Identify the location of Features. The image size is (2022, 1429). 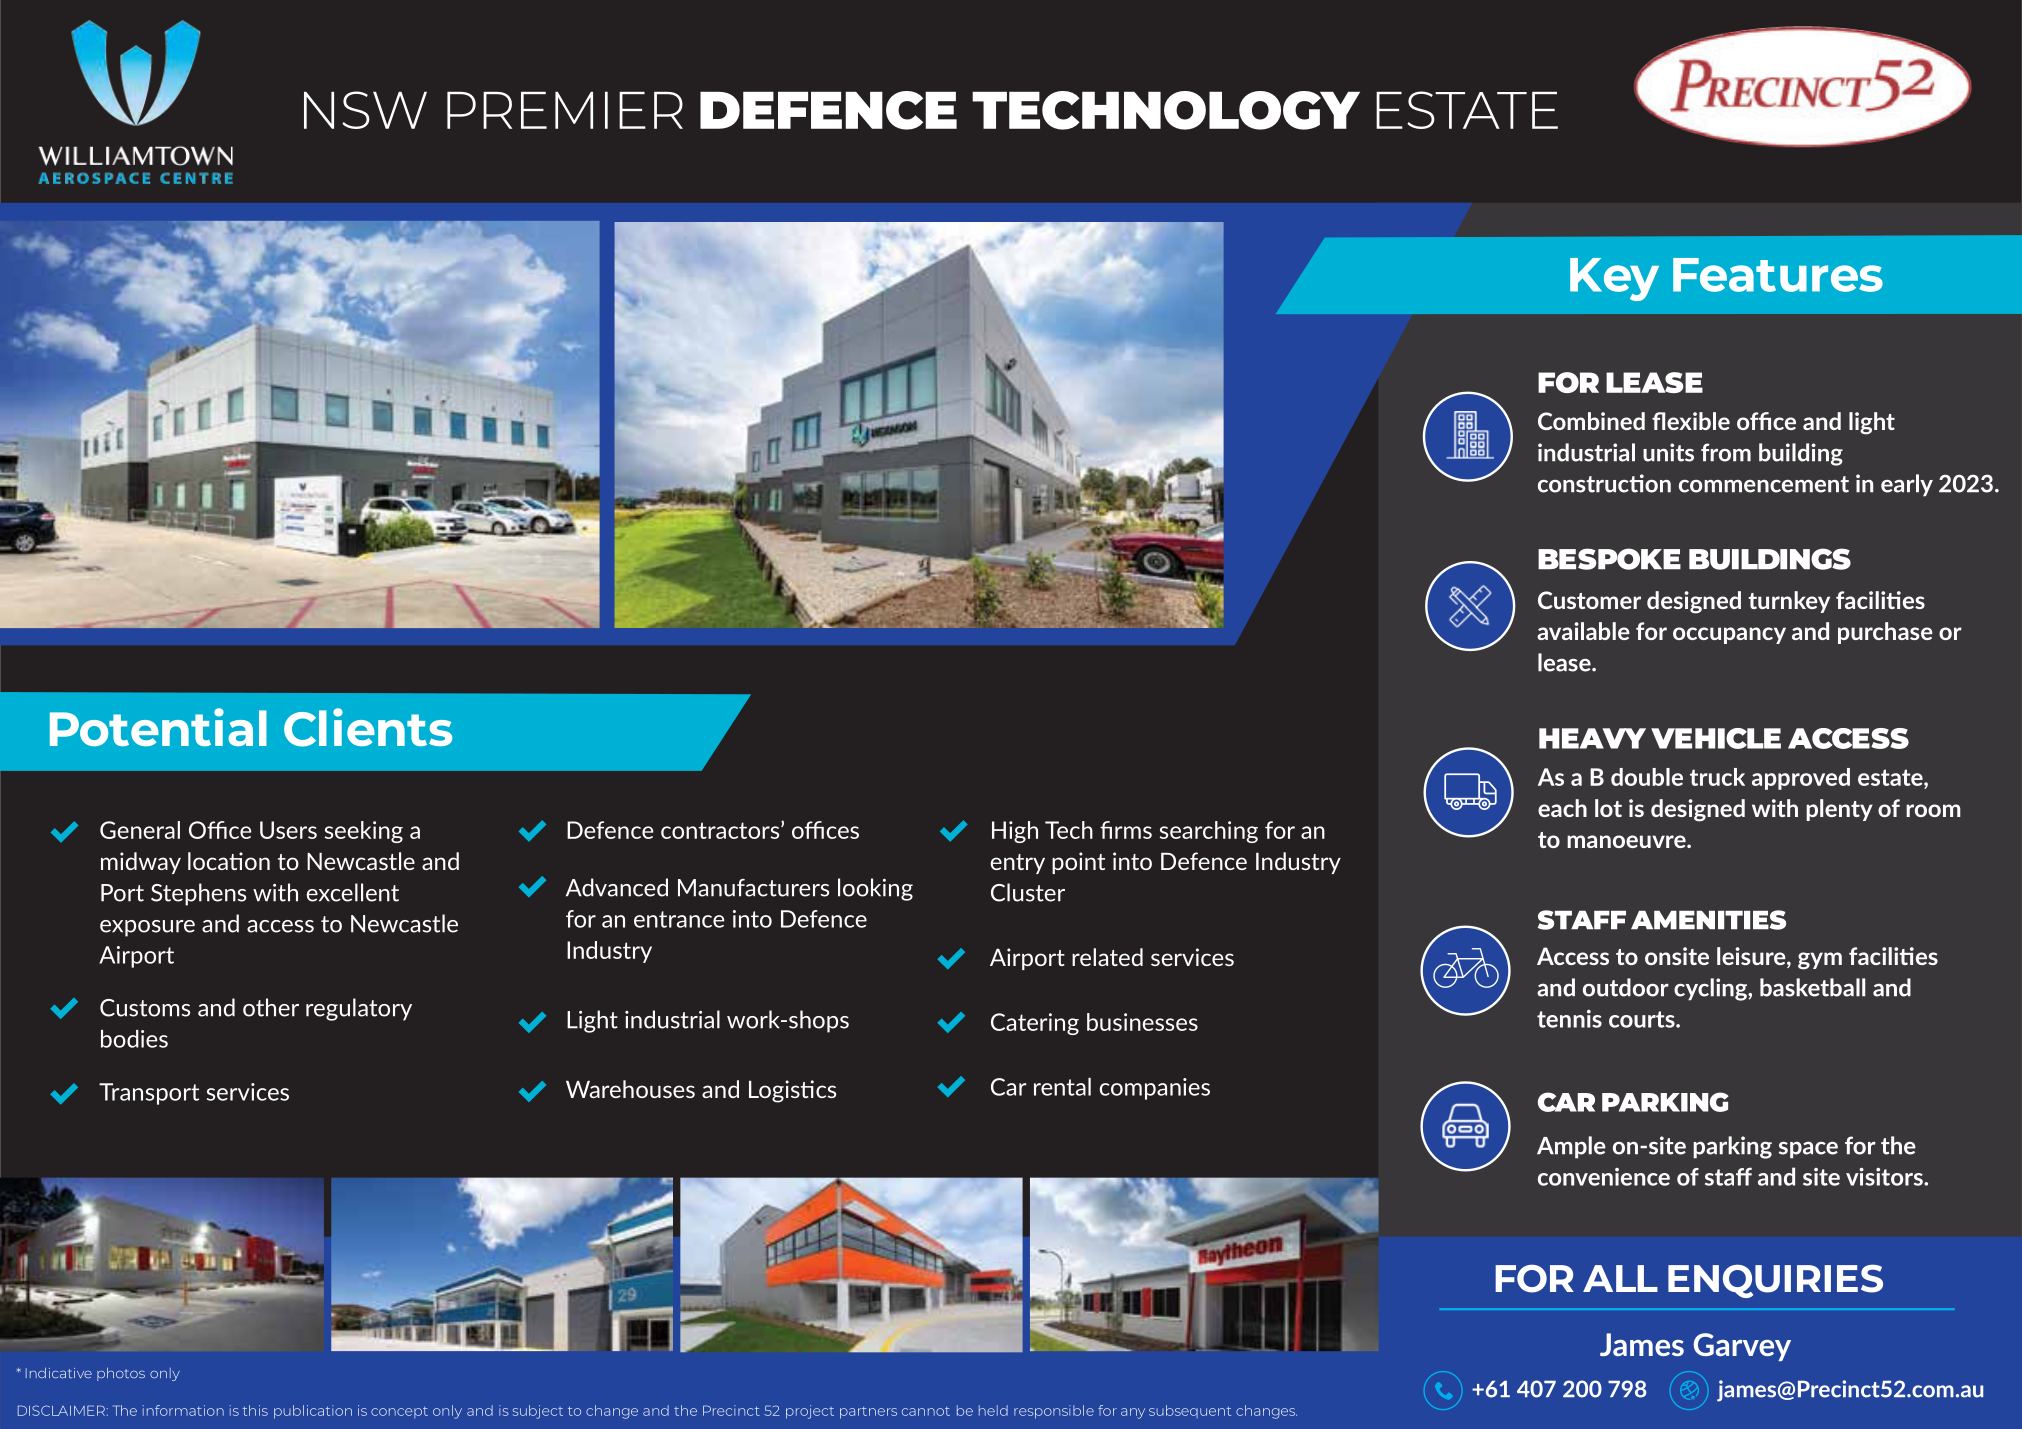
(1778, 275).
